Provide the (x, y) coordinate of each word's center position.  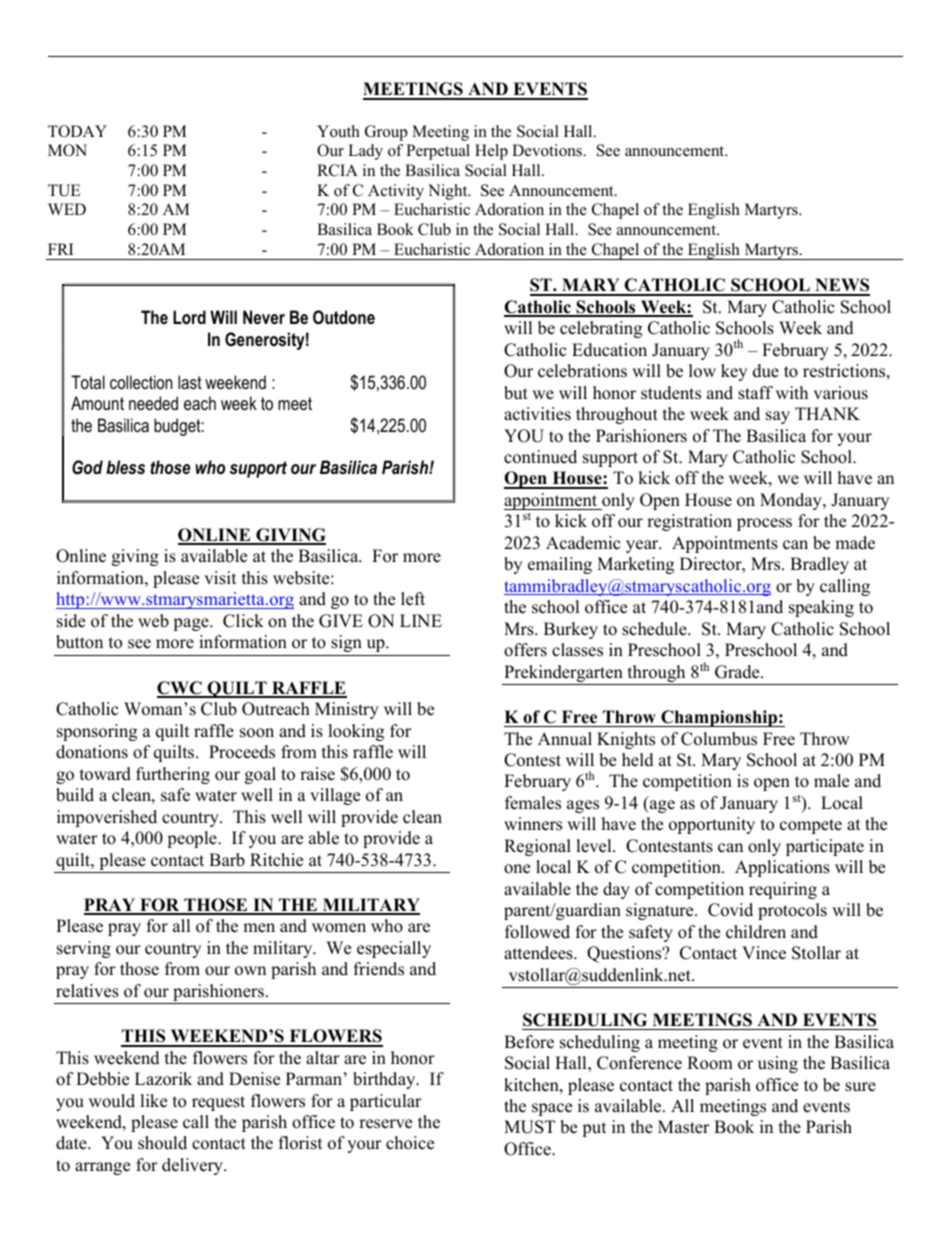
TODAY (77, 131)
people (193, 839)
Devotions (548, 150)
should (162, 1143)
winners (533, 824)
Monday (792, 501)
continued (540, 457)
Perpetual (438, 152)
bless (125, 467)
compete (811, 826)
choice (410, 1143)
